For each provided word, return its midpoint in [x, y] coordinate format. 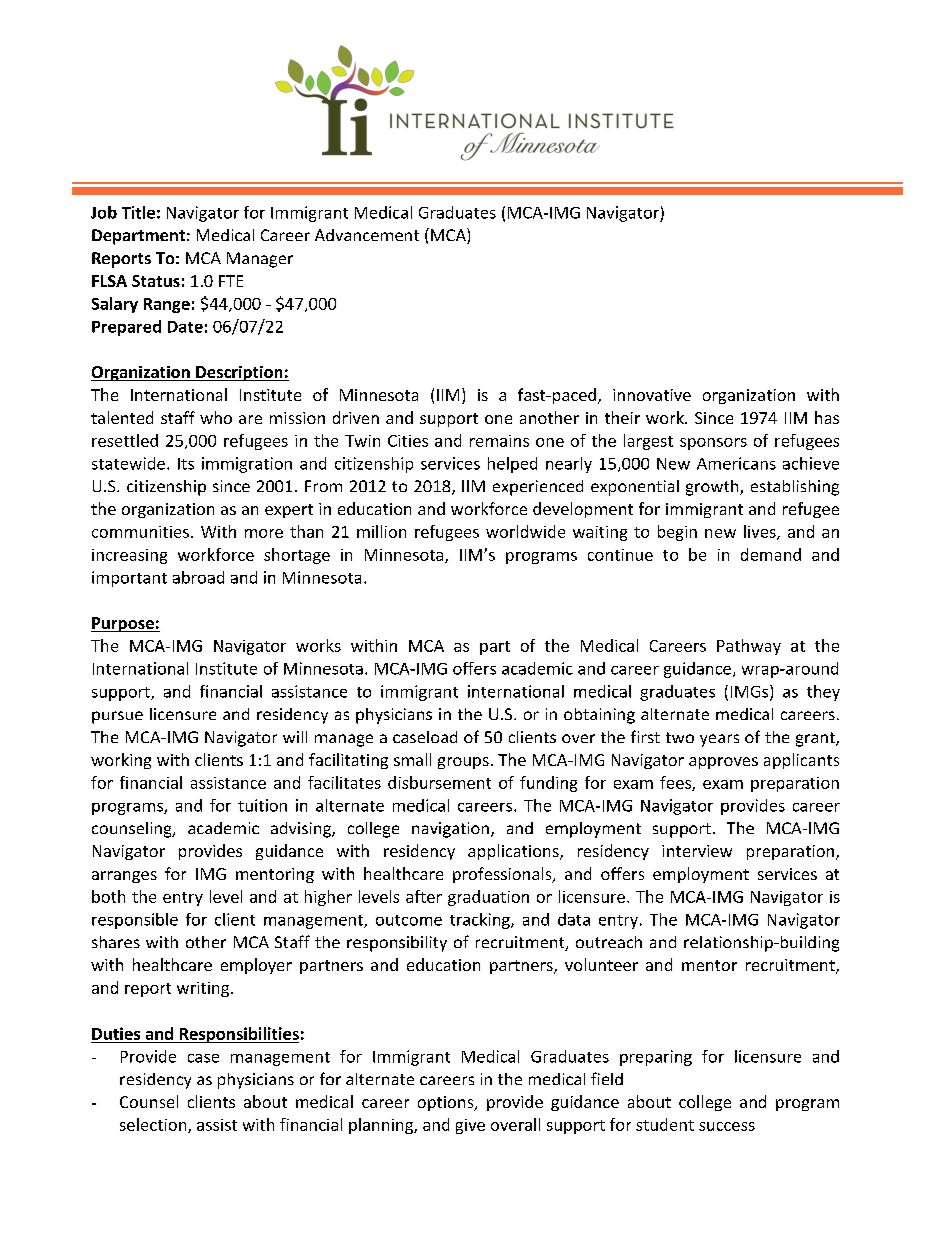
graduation [488, 898]
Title [138, 212]
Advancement [367, 235]
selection [154, 1125]
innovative [652, 395]
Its [186, 464]
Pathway [749, 647]
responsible [135, 921]
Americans [736, 463]
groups [463, 763]
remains [499, 441]
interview [697, 851]
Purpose [123, 624]
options [447, 1103]
